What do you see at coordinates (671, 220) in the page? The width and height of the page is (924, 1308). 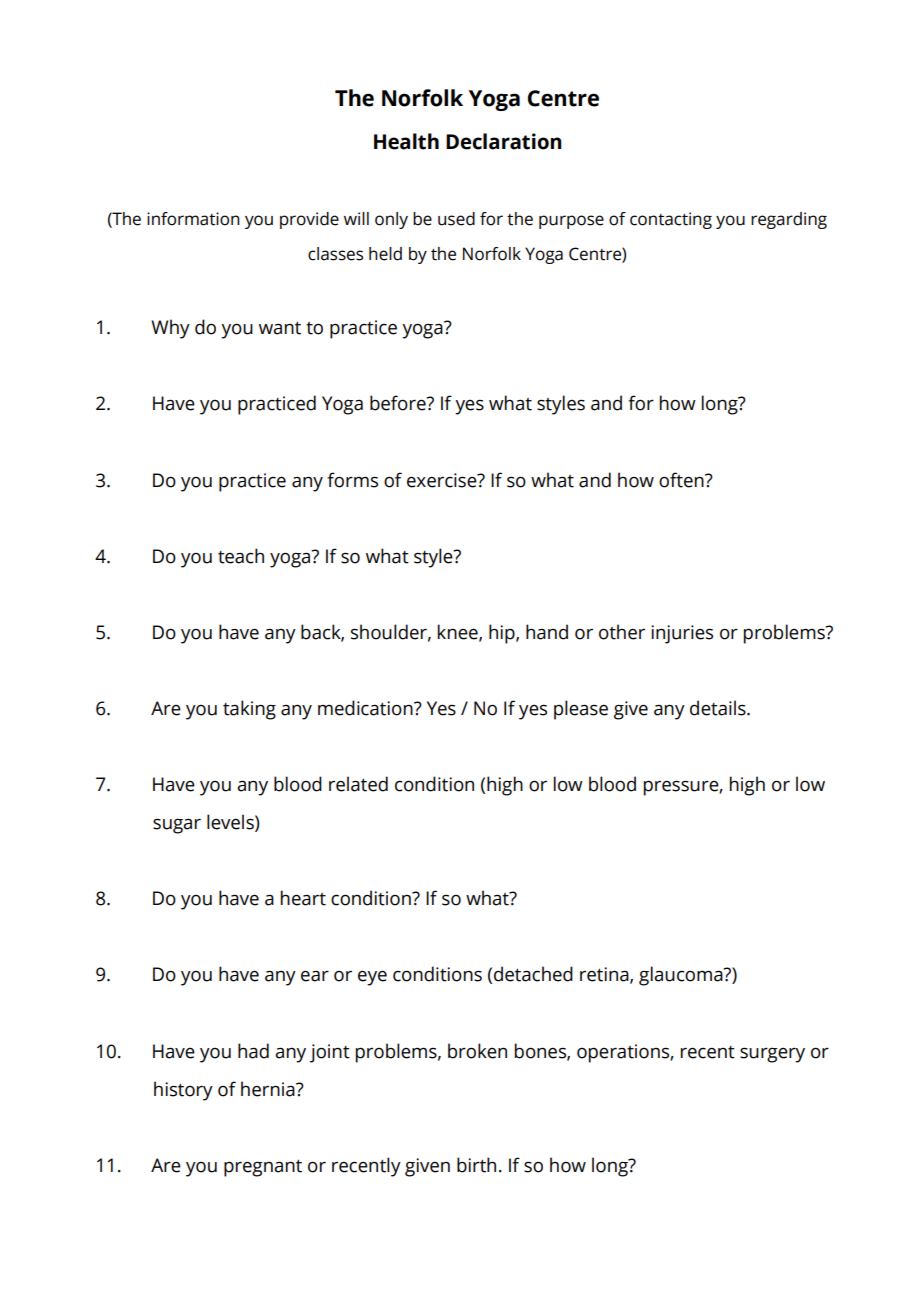 I see `contacting` at bounding box center [671, 220].
